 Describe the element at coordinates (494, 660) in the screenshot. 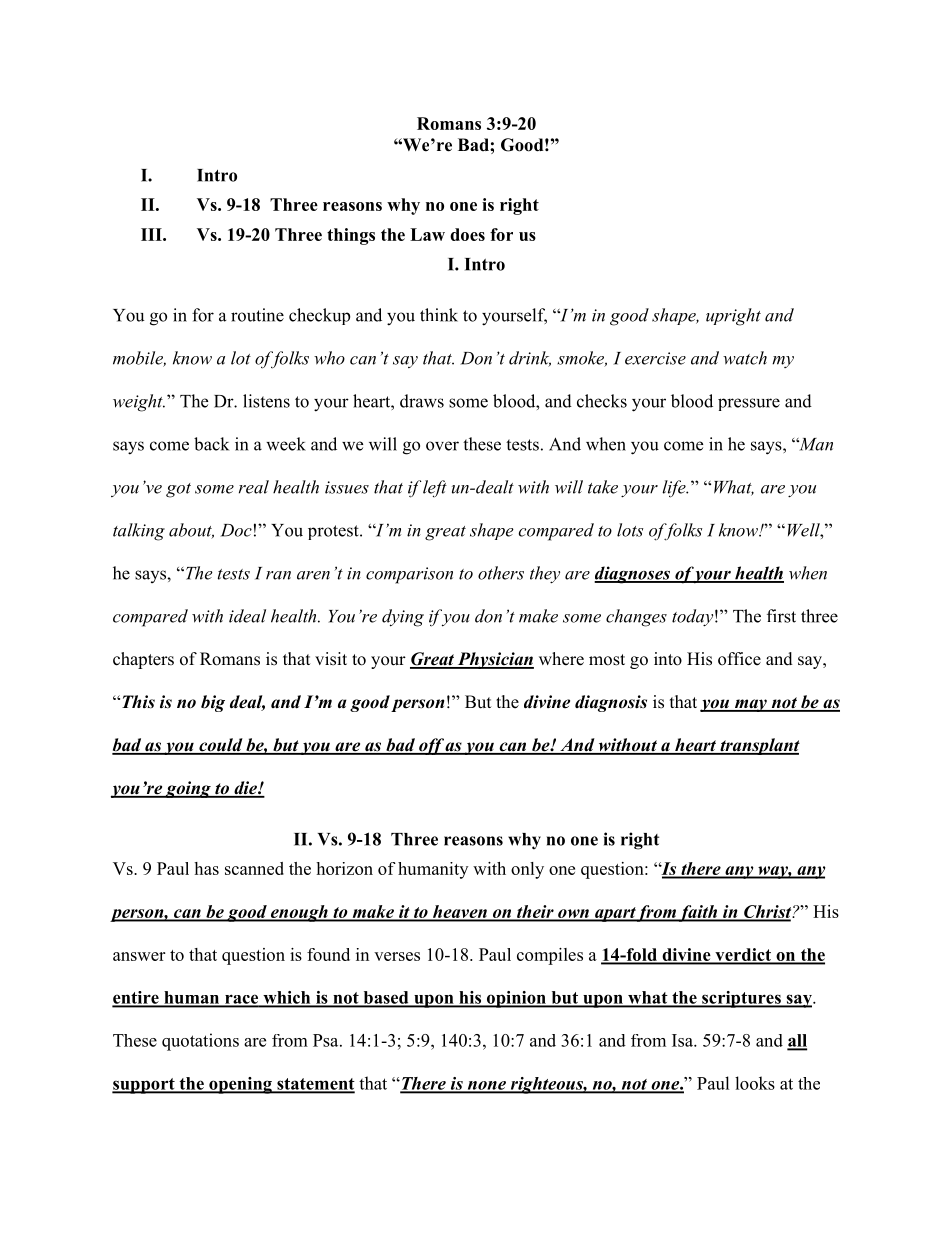

I see `Physician` at that location.
